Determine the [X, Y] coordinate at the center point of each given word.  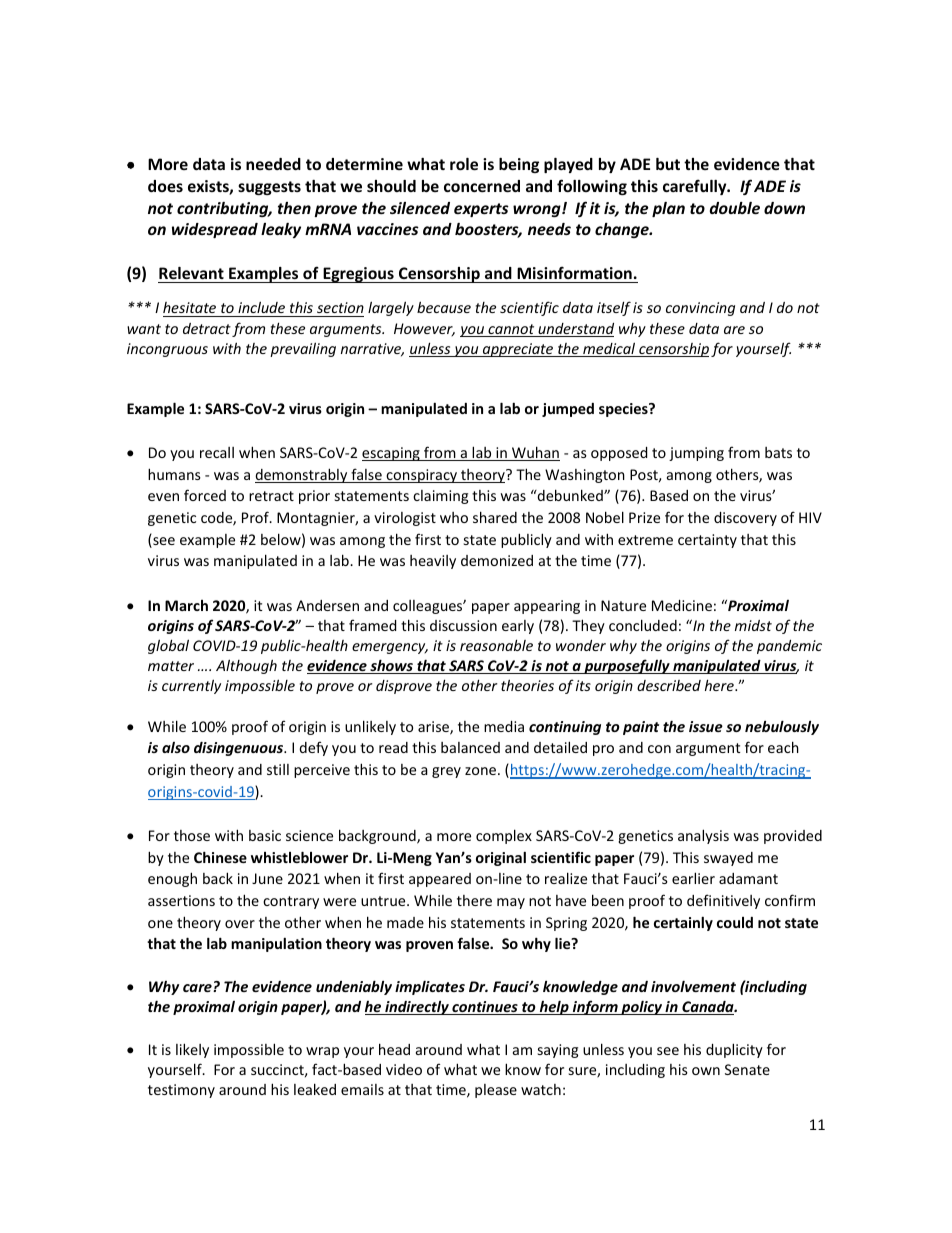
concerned [482, 186]
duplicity [734, 1050]
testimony [181, 1091]
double [735, 208]
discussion [463, 625]
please [496, 1091]
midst [753, 625]
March [186, 605]
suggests [269, 188]
